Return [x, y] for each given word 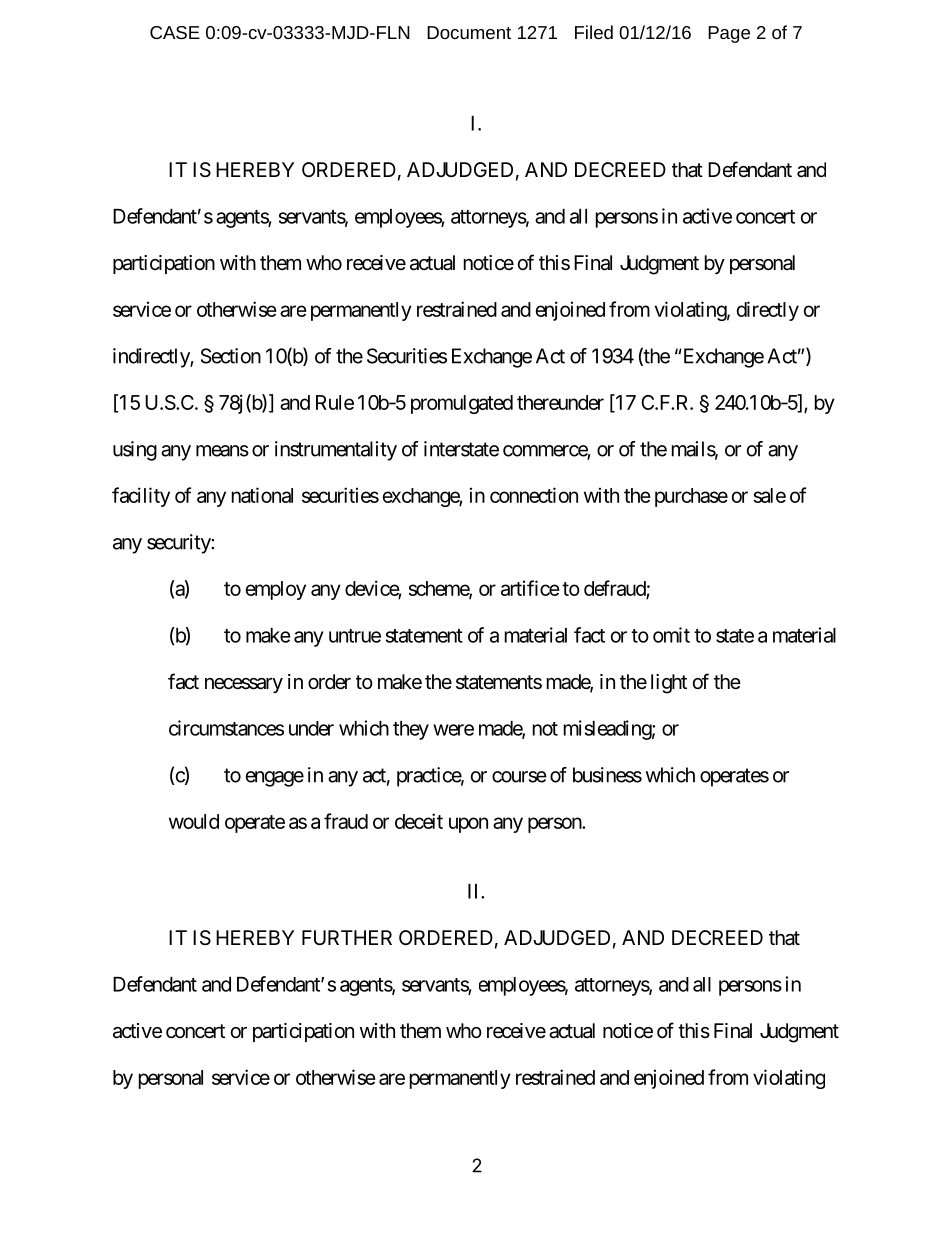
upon [468, 825]
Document [469, 32]
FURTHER [347, 937]
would [194, 821]
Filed [594, 32]
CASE [175, 32]
